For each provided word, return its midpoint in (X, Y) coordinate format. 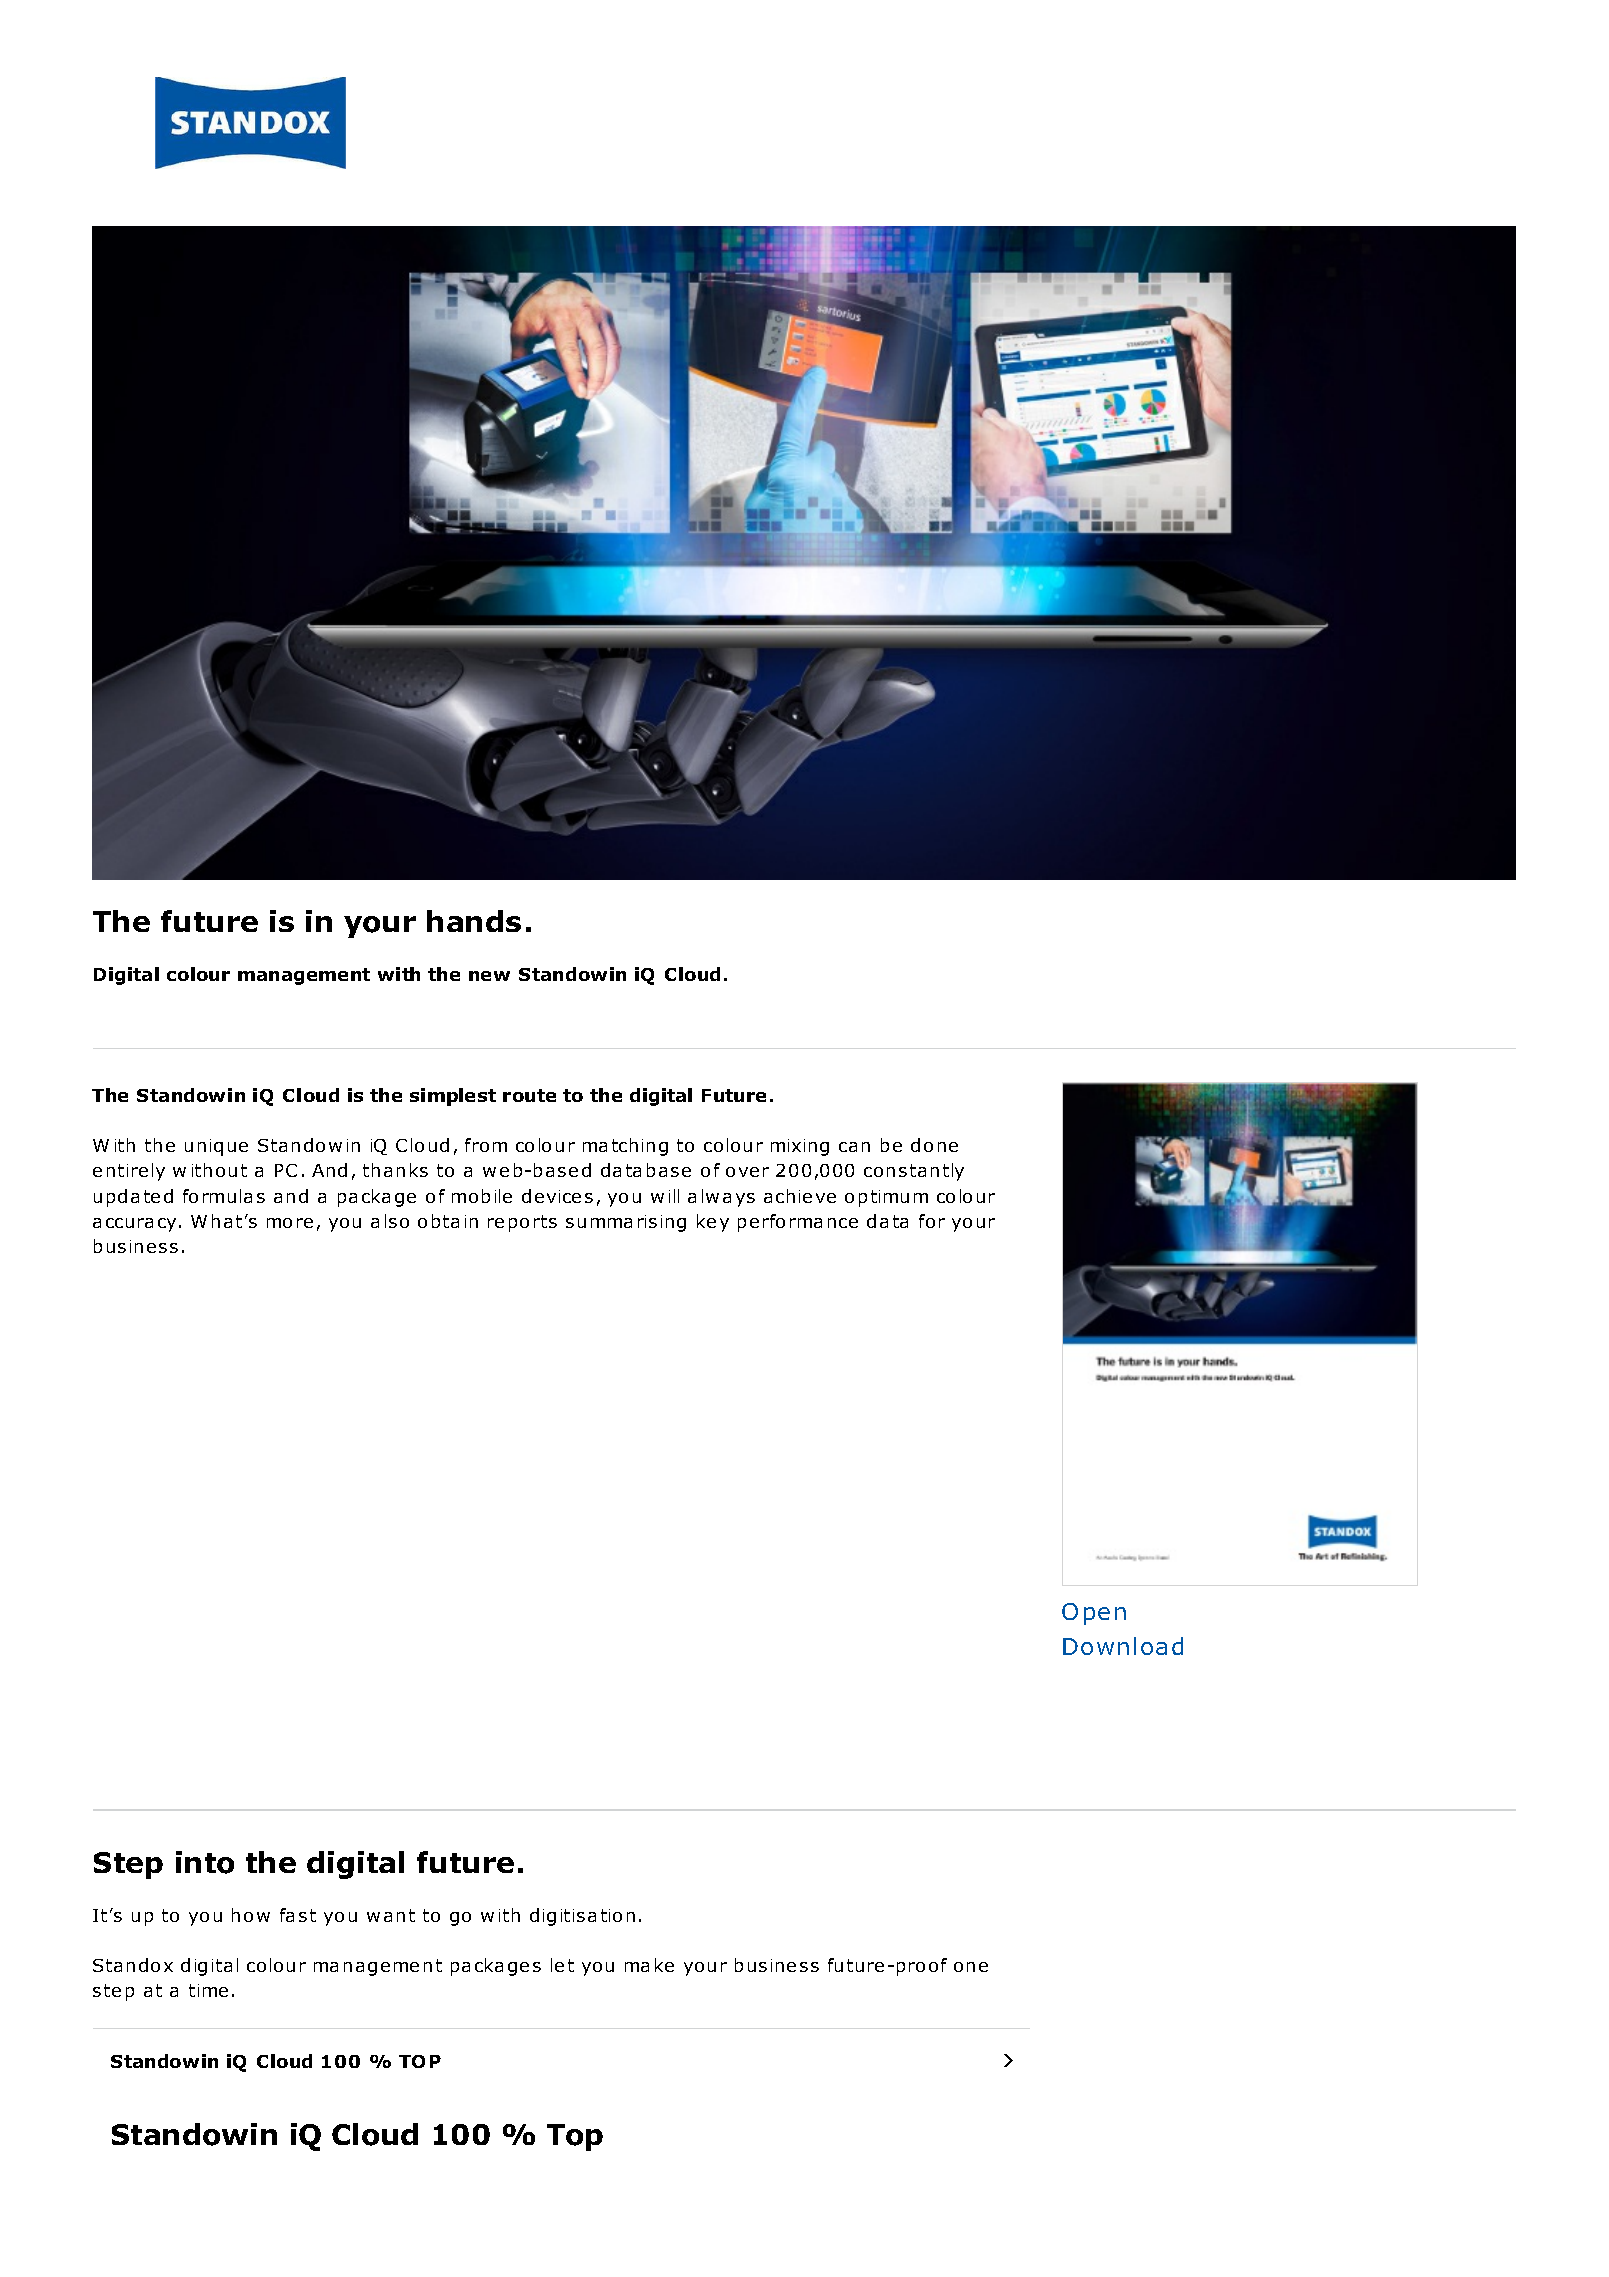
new (489, 976)
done (934, 1145)
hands (474, 921)
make (649, 1965)
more (290, 1223)
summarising (626, 1223)
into (205, 1862)
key (713, 1223)
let (562, 1965)
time (208, 1990)
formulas (224, 1196)
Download (1123, 1646)
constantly (914, 1172)
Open (1094, 1614)
